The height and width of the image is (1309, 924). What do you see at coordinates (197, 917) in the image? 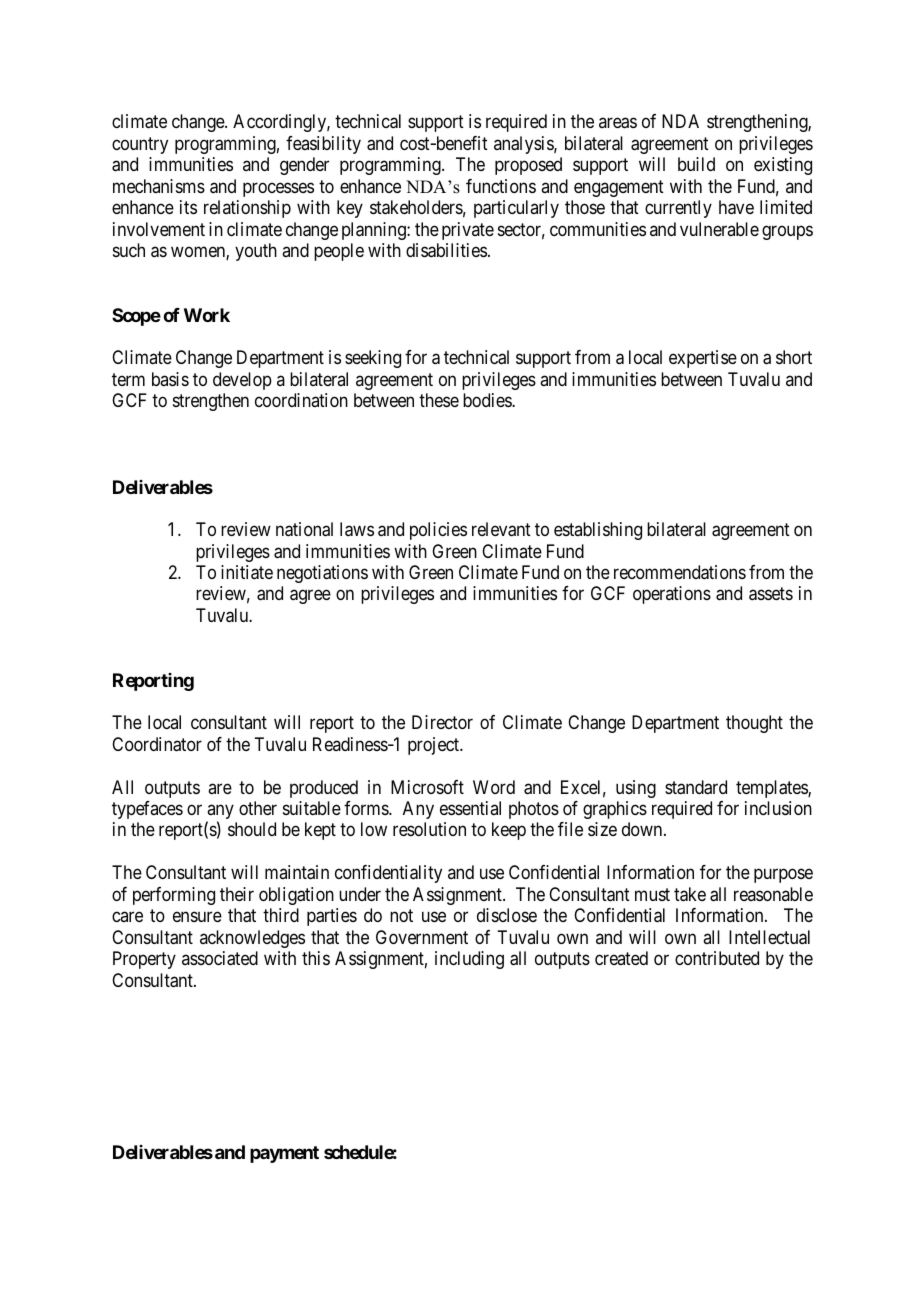
I see `ensure` at bounding box center [197, 917].
